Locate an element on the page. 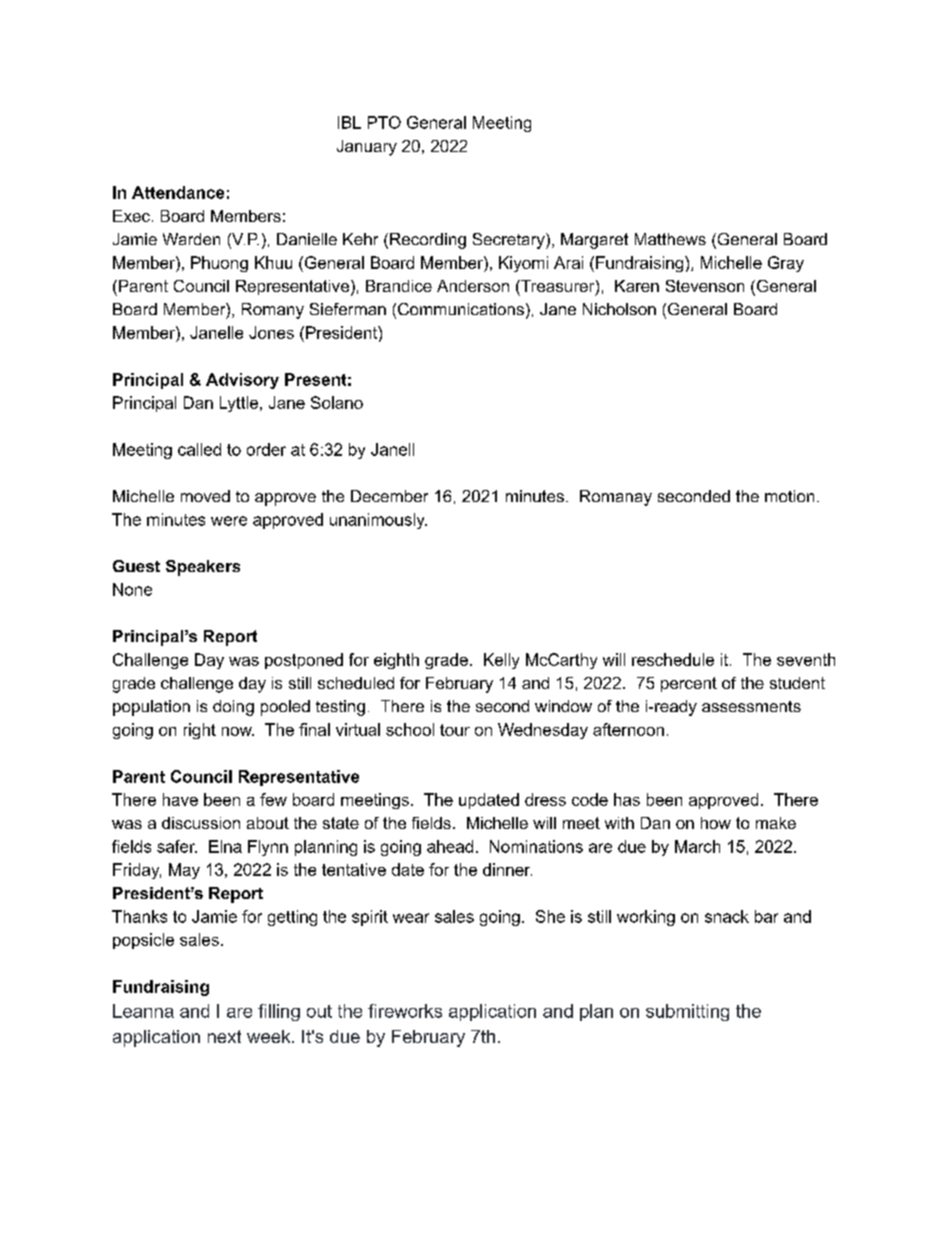  reschedule is located at coordinates (673, 659).
